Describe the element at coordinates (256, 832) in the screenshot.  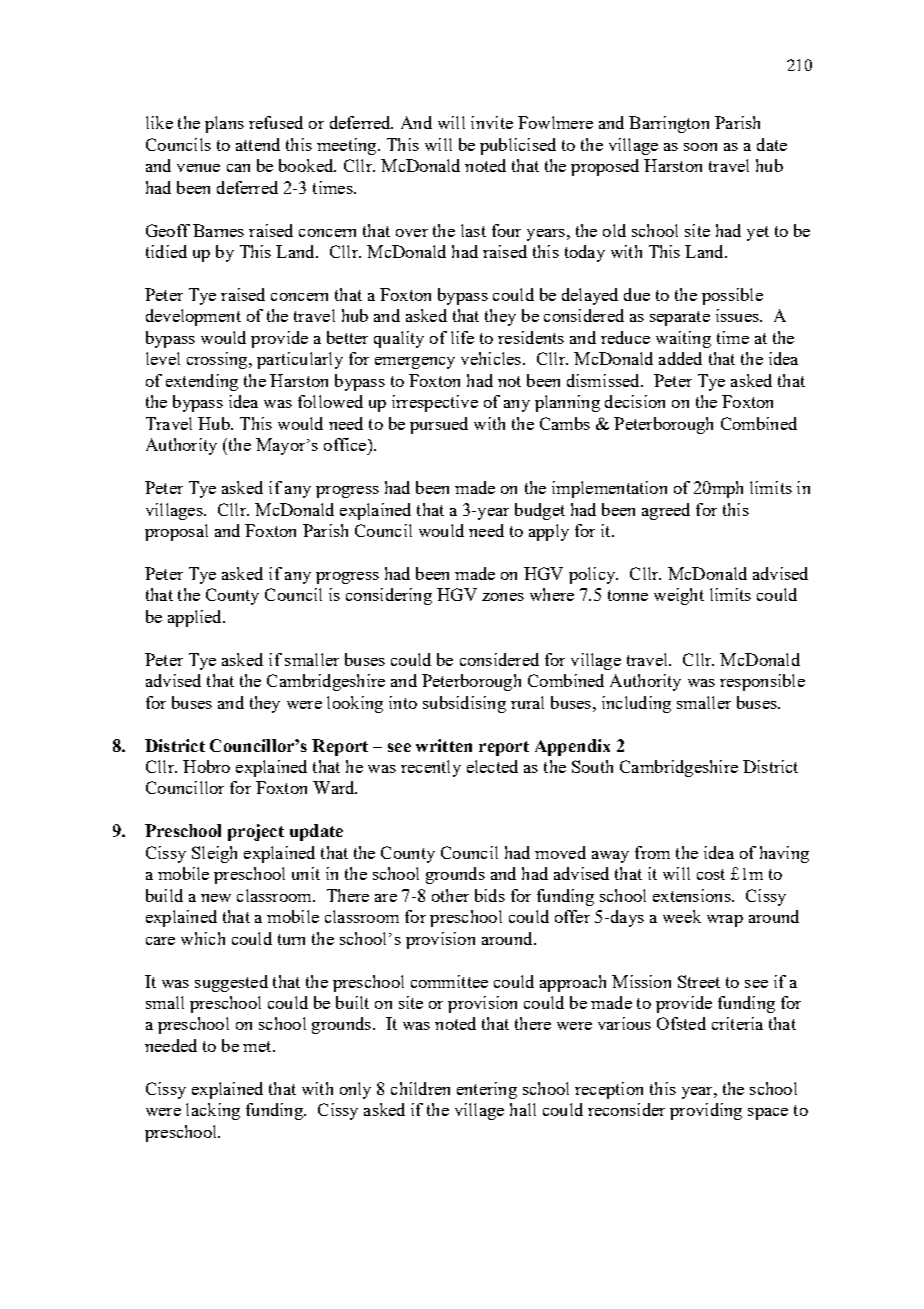
I see `project` at that location.
